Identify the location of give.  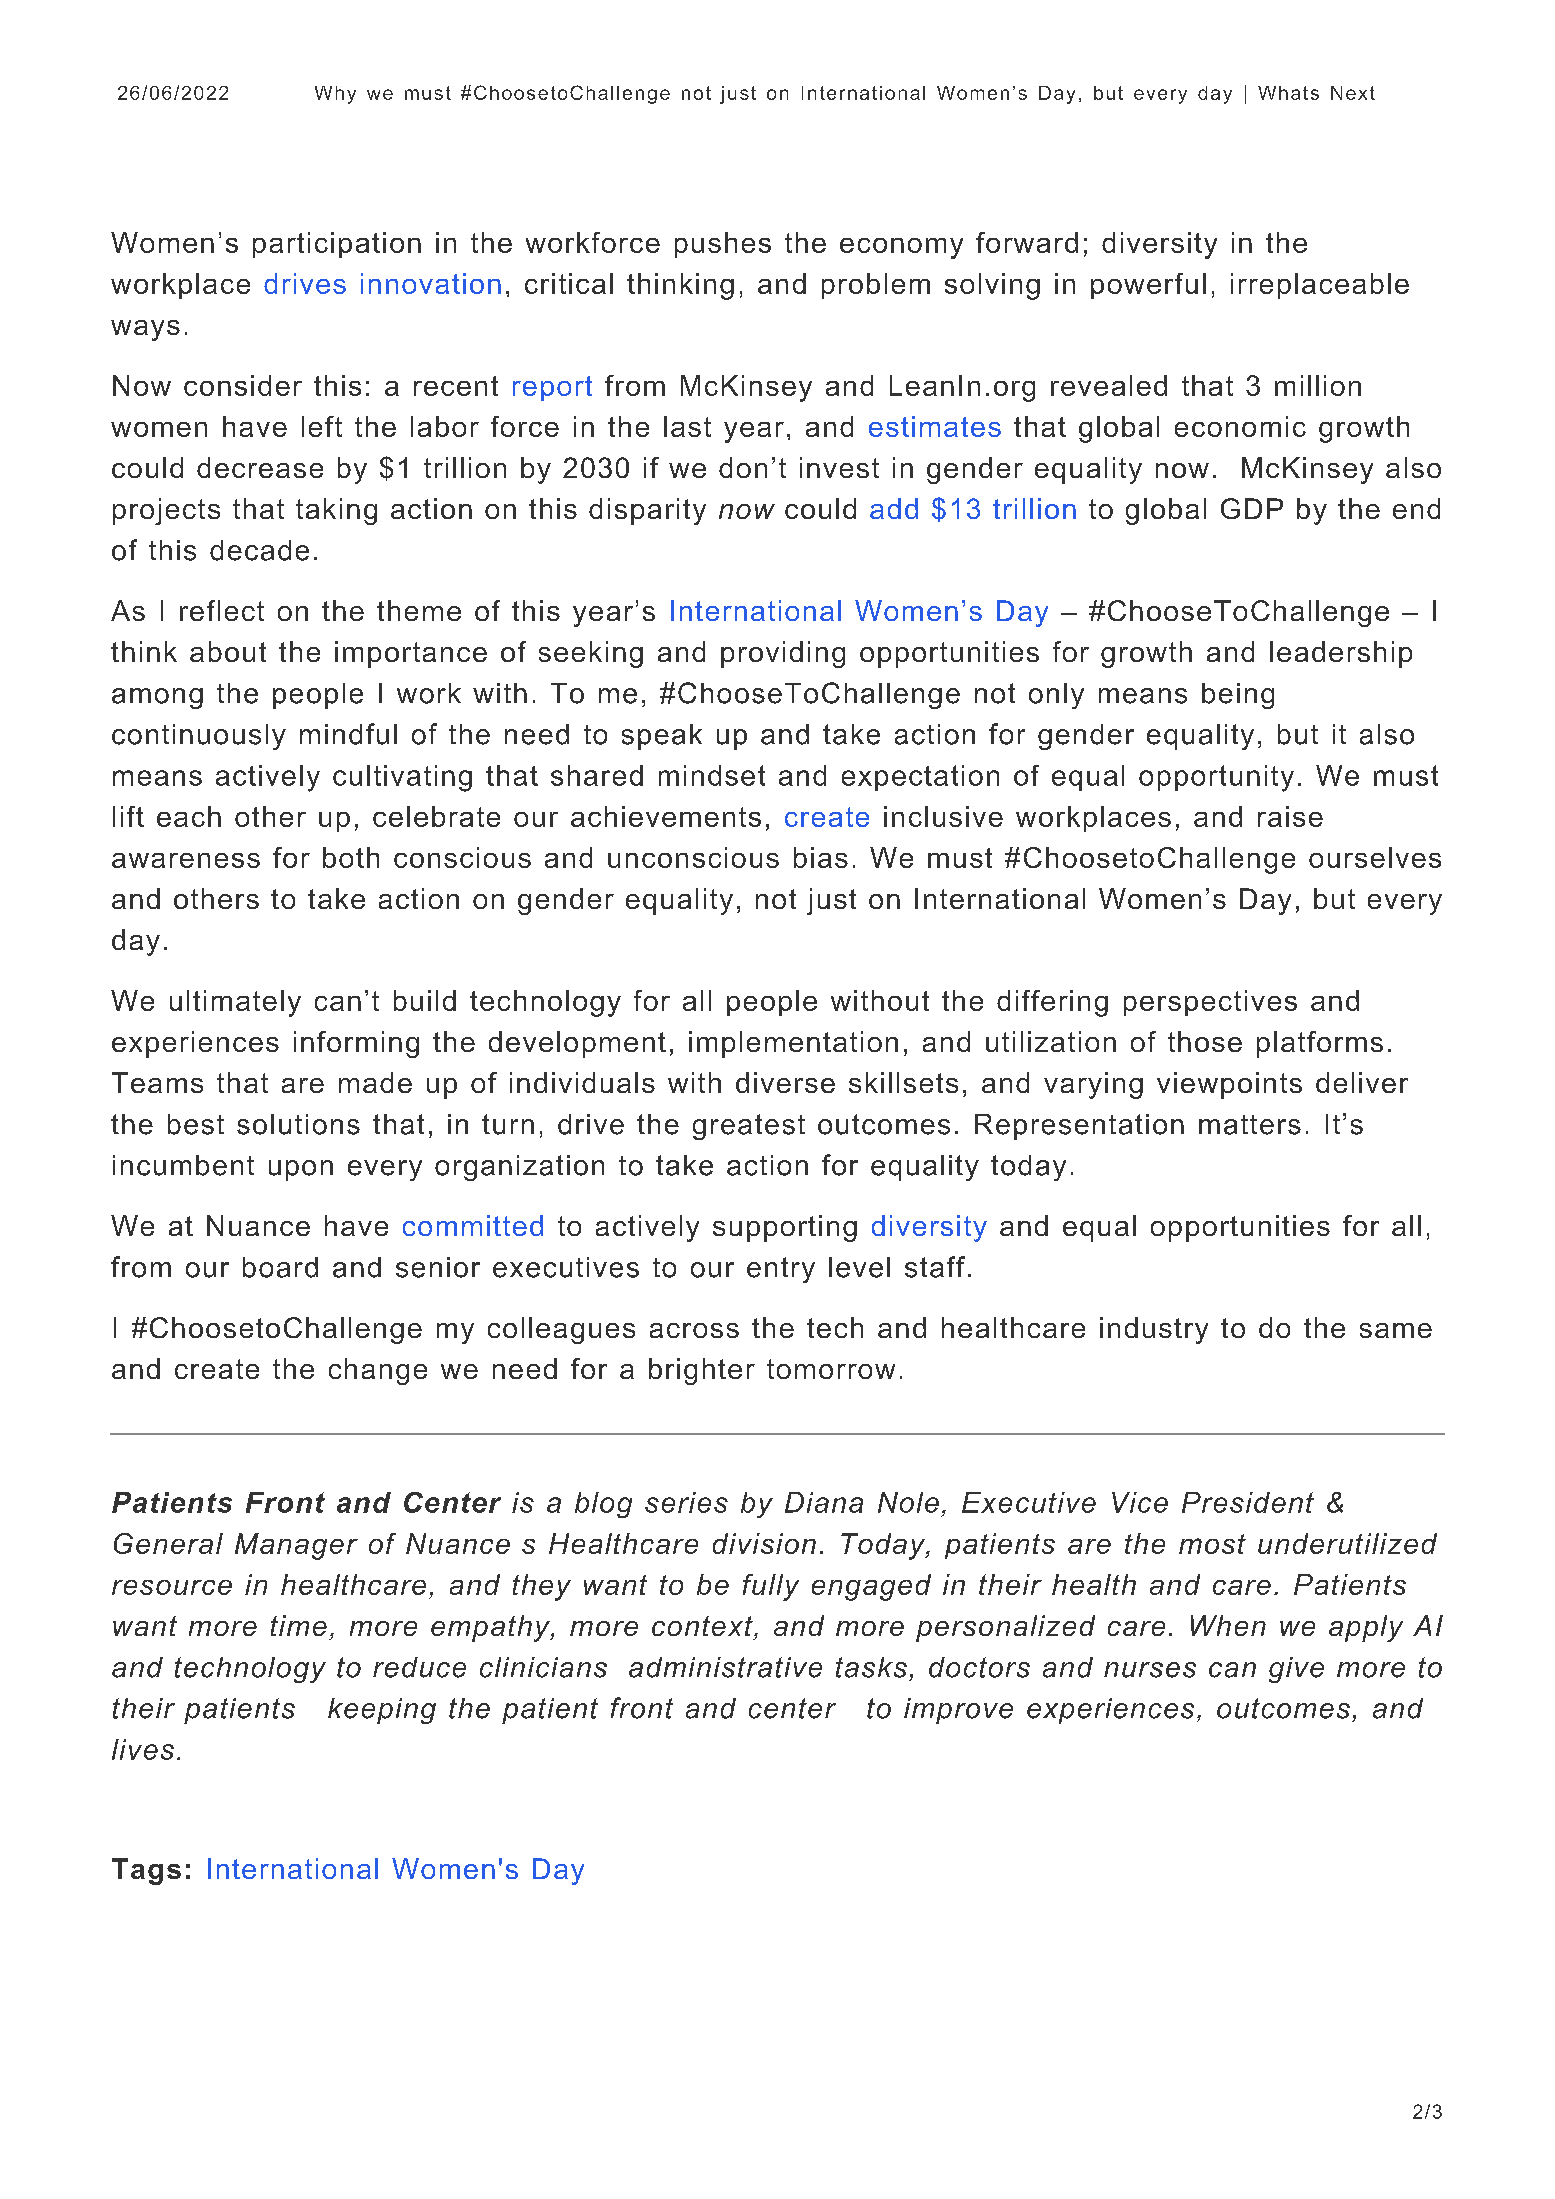
(1296, 1670).
